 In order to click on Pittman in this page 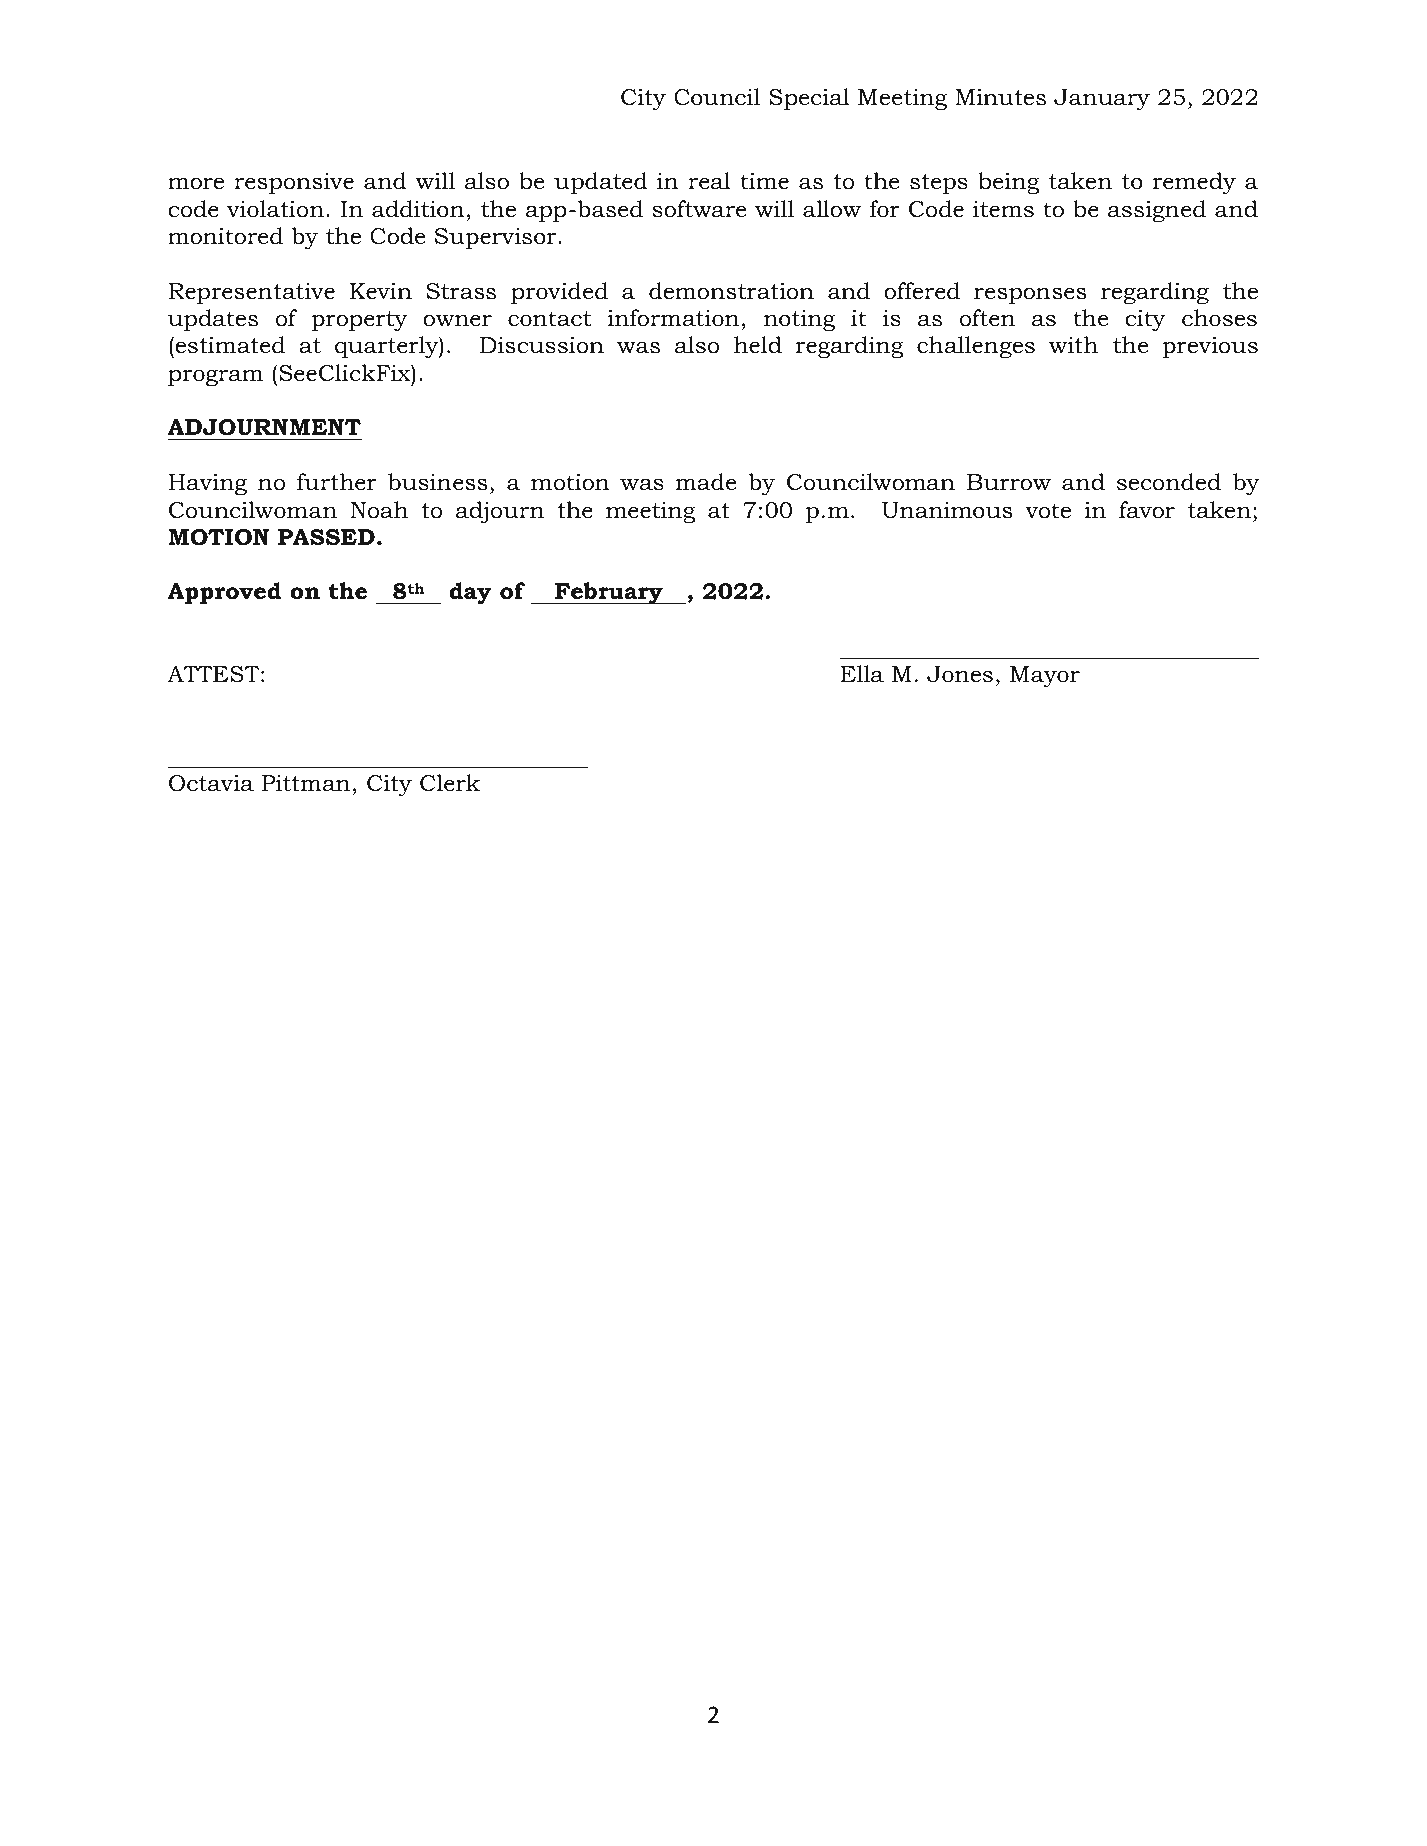, I will do `click(306, 783)`.
